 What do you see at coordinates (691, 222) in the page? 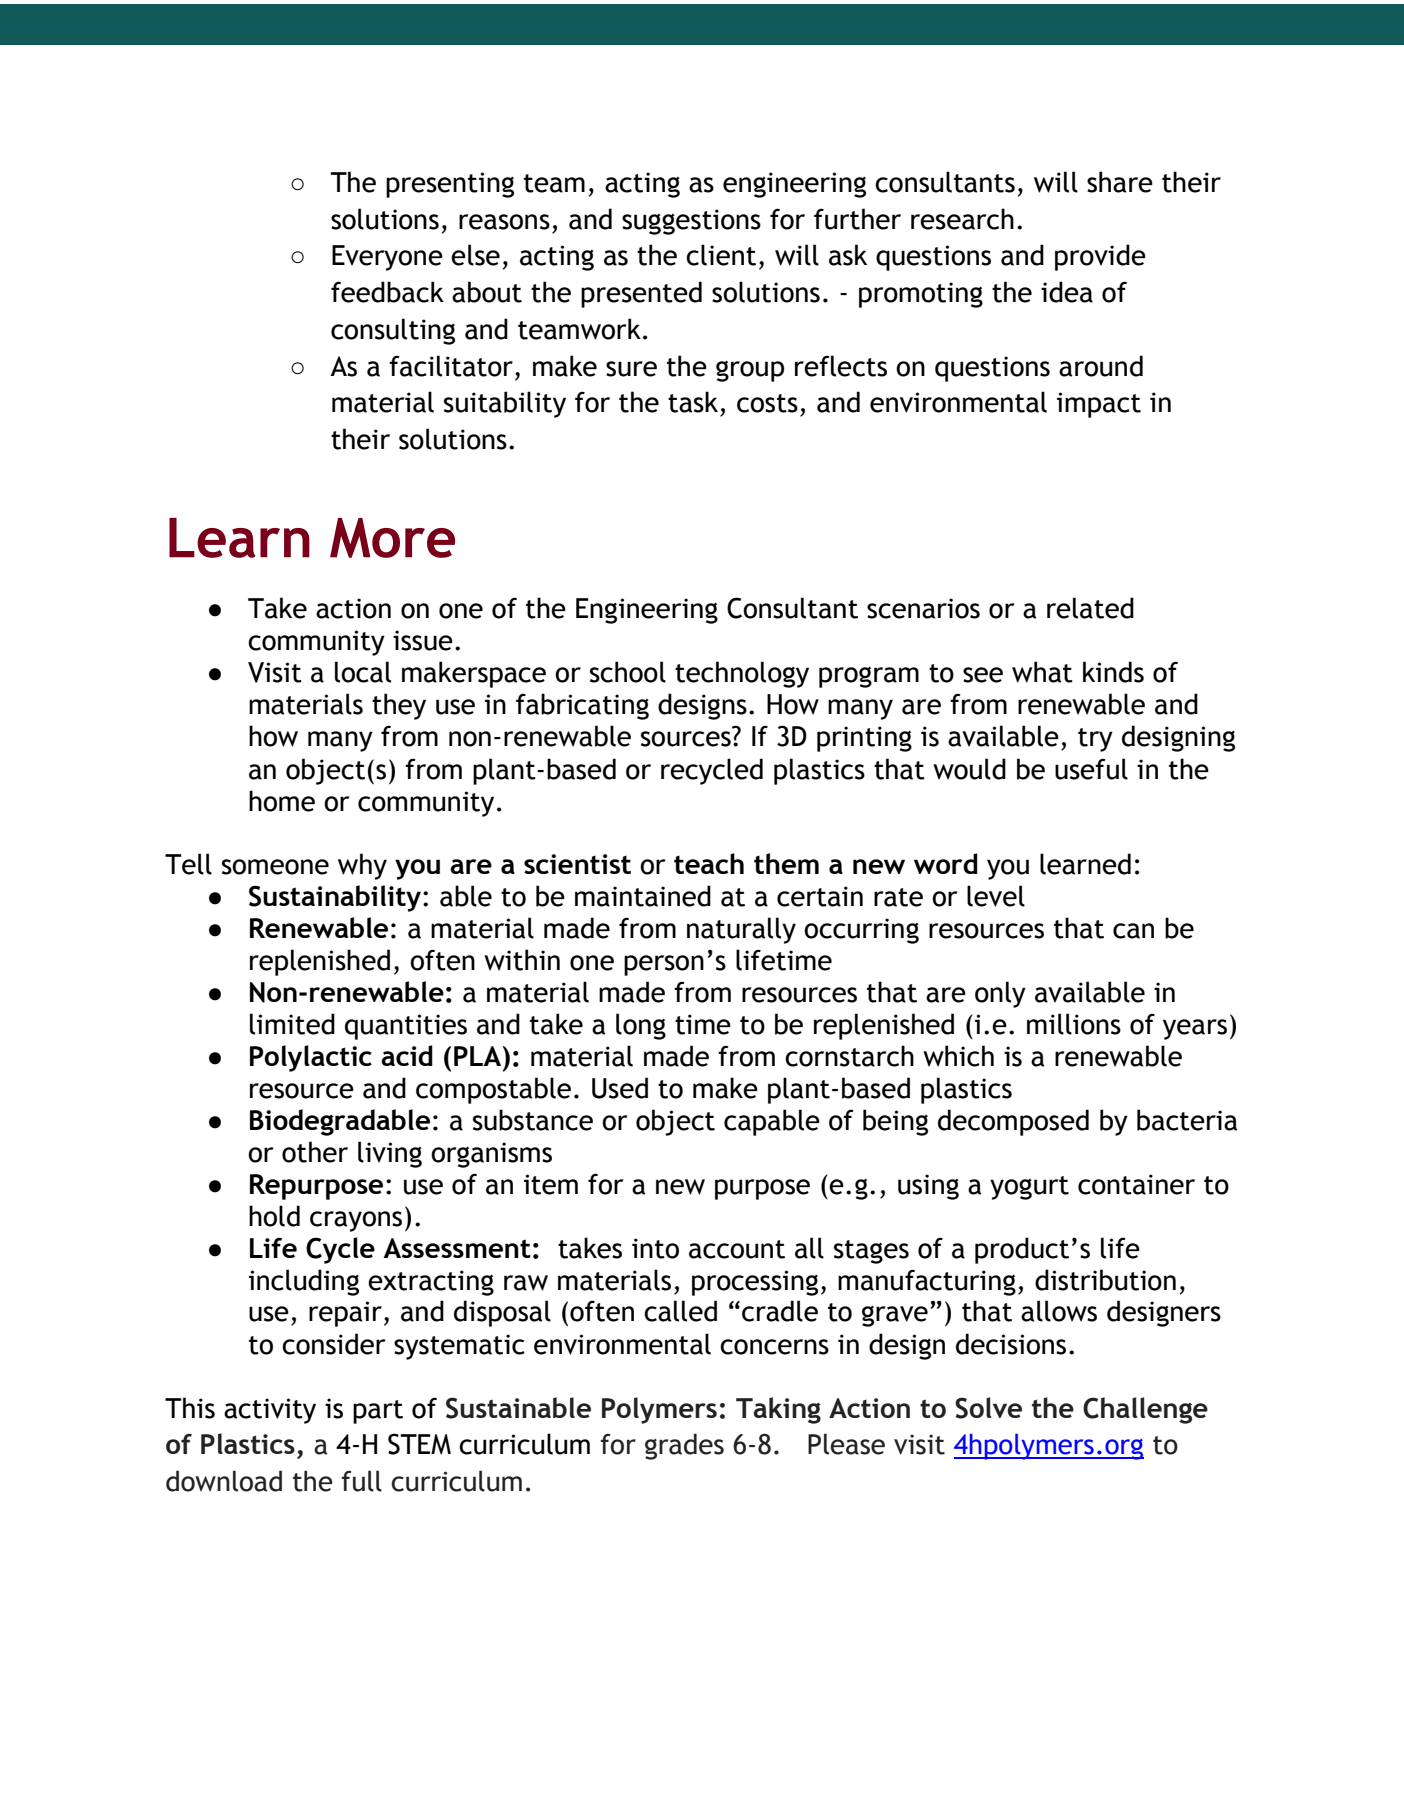
I see `suggestions` at bounding box center [691, 222].
